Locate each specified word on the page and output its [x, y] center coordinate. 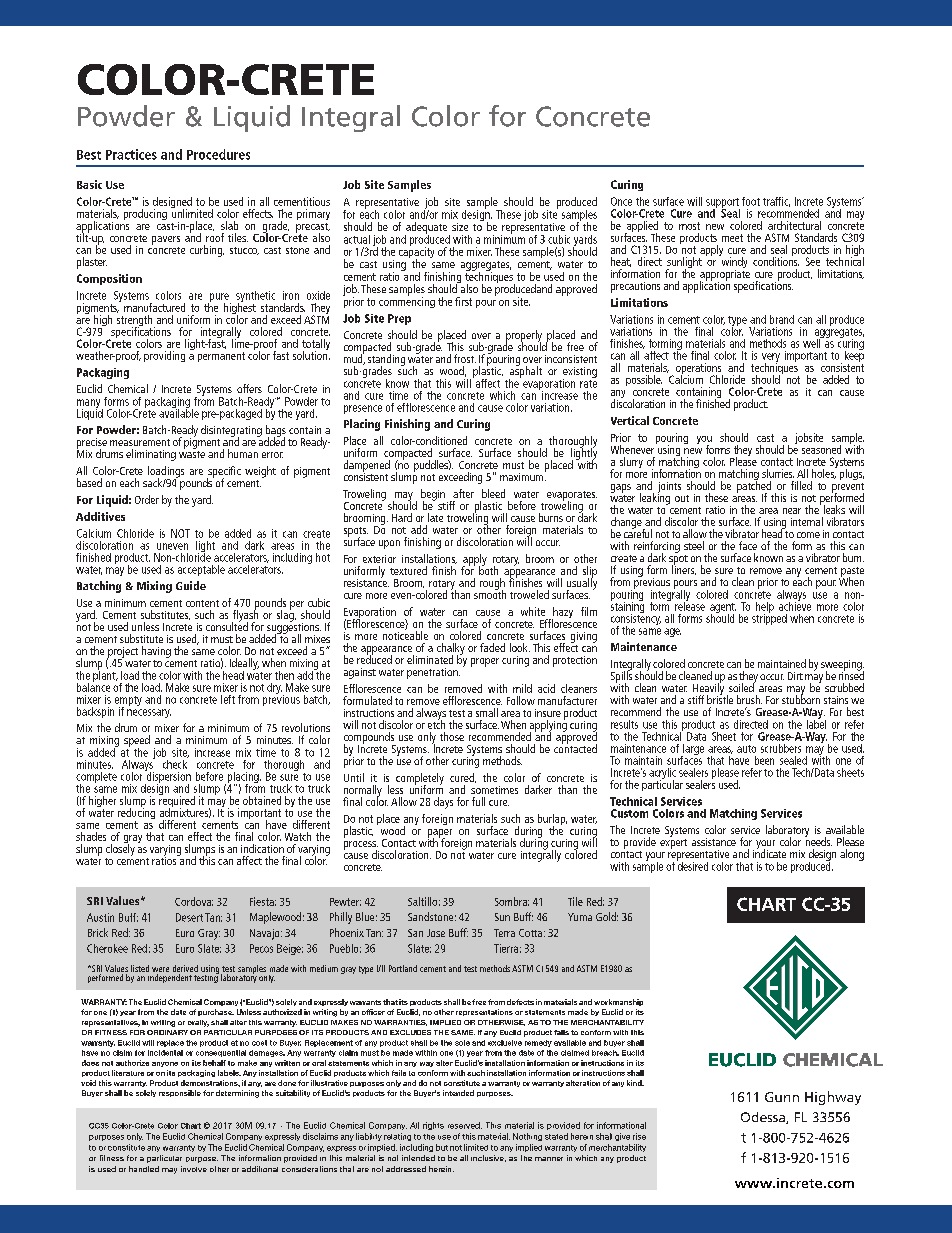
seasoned [821, 449]
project [122, 653]
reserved [465, 1125]
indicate [769, 852]
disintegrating [231, 432]
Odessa [764, 1118]
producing [145, 214]
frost [465, 358]
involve [194, 1169]
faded [492, 647]
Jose [436, 933]
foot [751, 201]
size [460, 227]
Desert [189, 917]
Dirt [795, 676]
